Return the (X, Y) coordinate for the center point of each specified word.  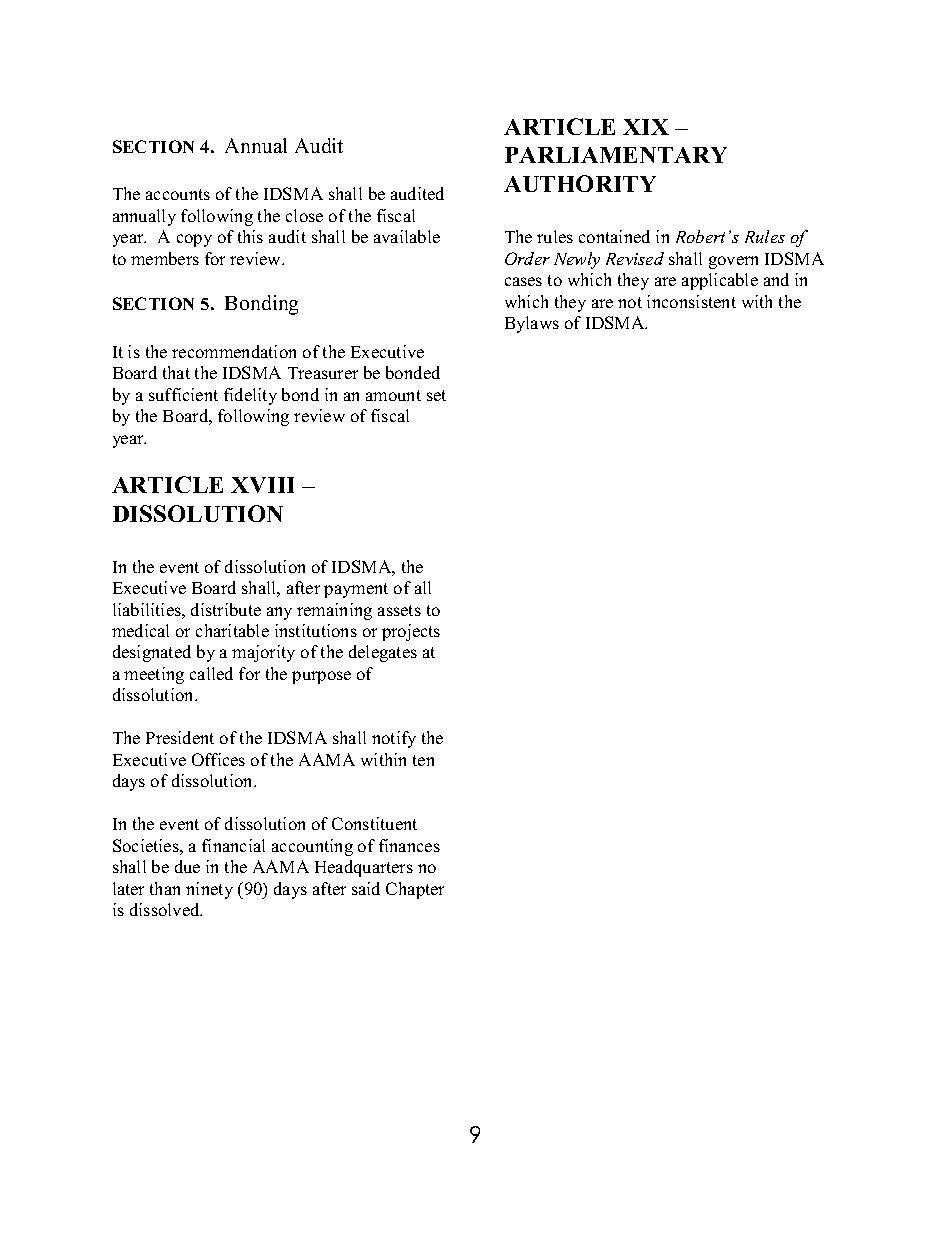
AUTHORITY (580, 183)
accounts (178, 194)
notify (394, 739)
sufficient (183, 394)
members (165, 258)
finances (409, 845)
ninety (209, 890)
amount (393, 395)
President (180, 737)
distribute (226, 609)
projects (411, 632)
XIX (646, 127)
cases (523, 281)
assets (399, 610)
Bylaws (532, 324)
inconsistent (691, 301)
